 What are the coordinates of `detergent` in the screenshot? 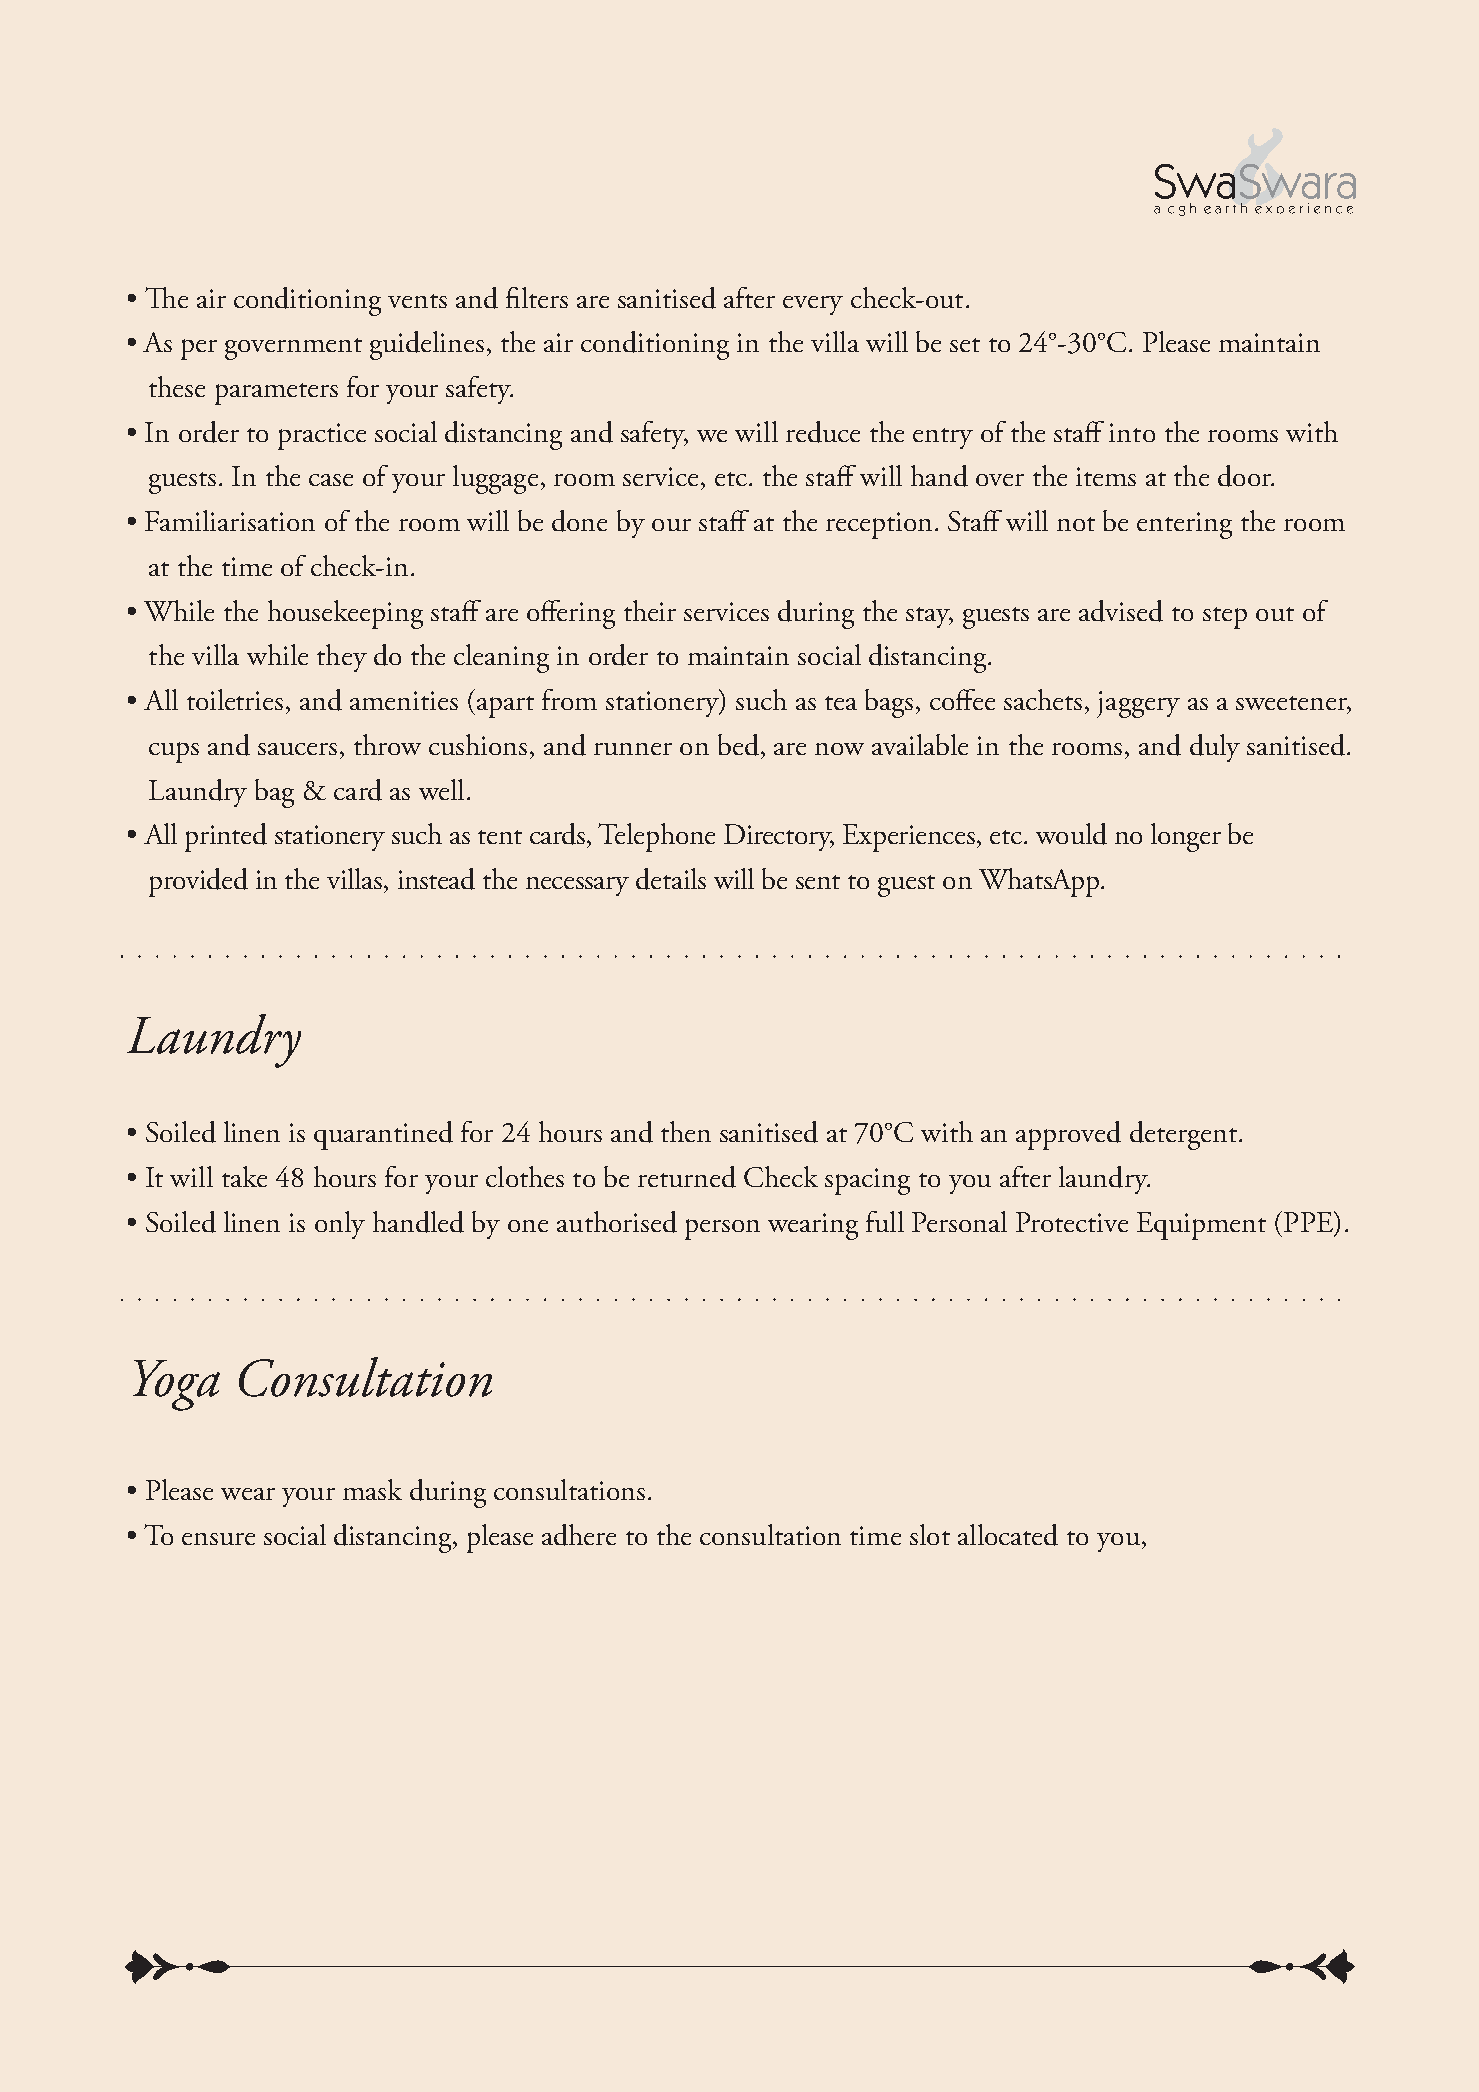 It's located at (1183, 1135).
